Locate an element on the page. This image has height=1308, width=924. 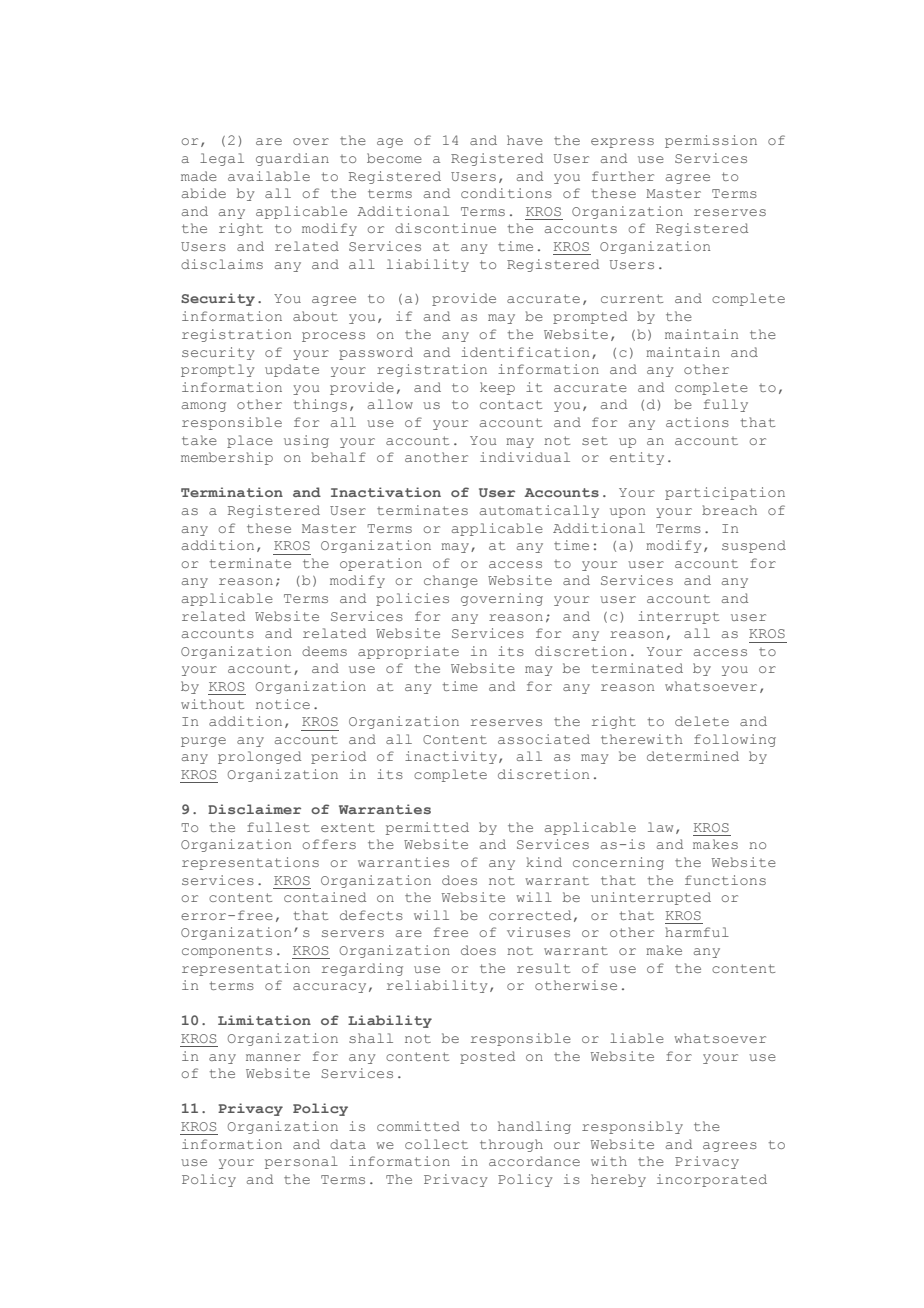
contained is located at coordinates (325, 897).
